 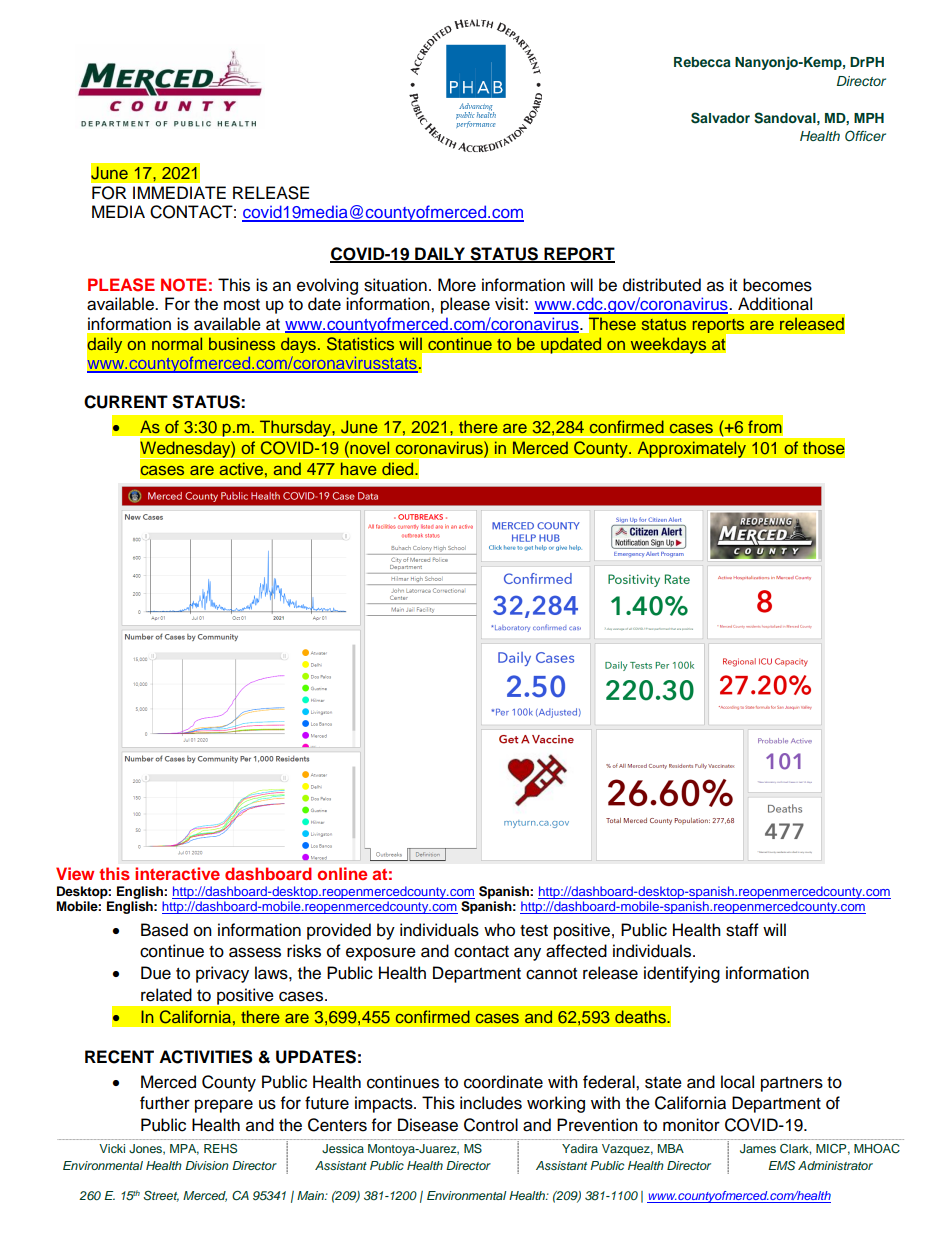 What do you see at coordinates (146, 1149) in the screenshot?
I see `Jones` at bounding box center [146, 1149].
